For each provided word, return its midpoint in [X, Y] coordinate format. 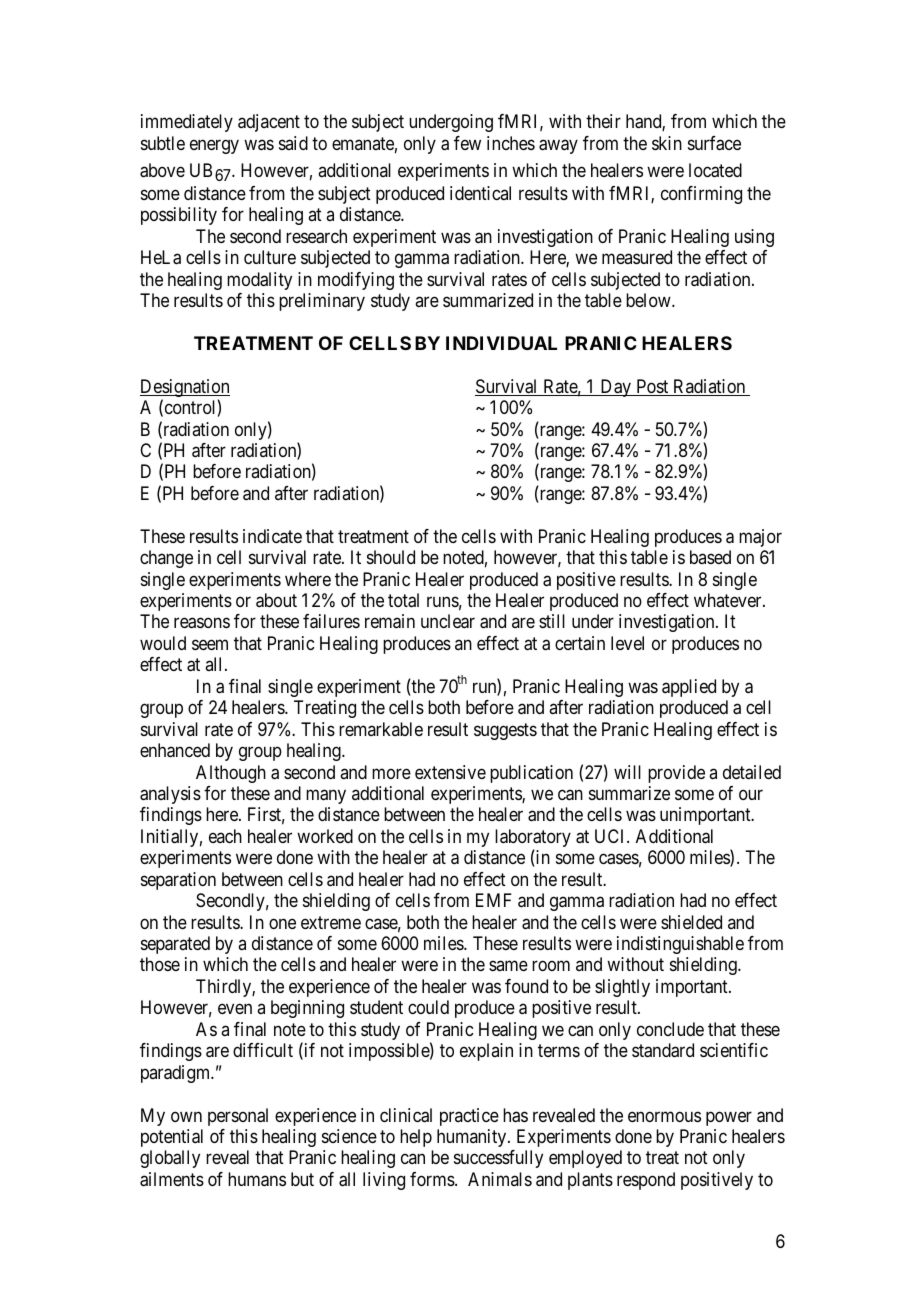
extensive [450, 772]
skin [667, 143]
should [391, 557]
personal [238, 1117]
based [710, 557]
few [467, 143]
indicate [272, 536]
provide [676, 774]
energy [214, 146]
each [225, 836]
